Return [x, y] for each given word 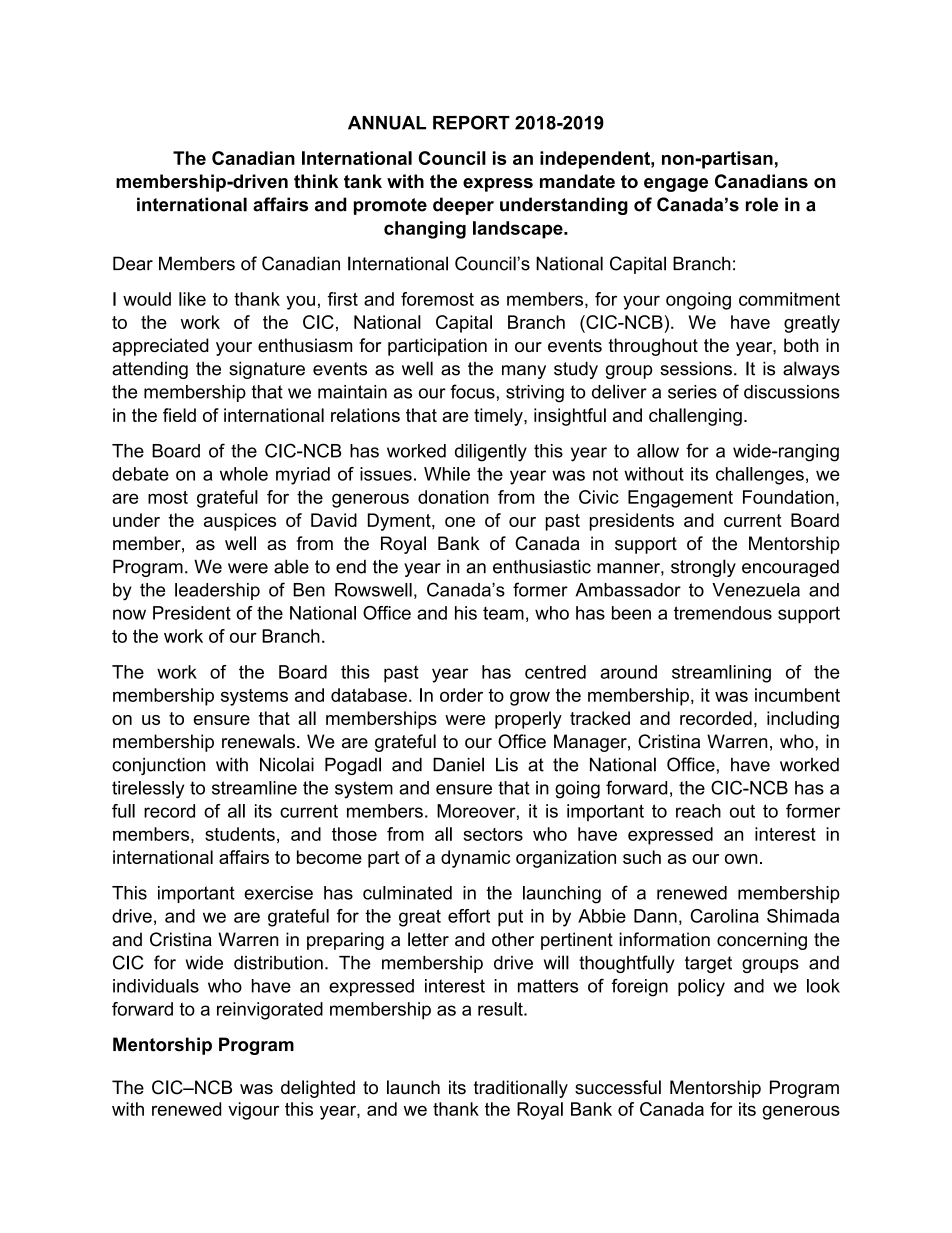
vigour [253, 1111]
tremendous [723, 613]
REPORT [471, 122]
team [503, 613]
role [762, 204]
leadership [217, 591]
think [316, 181]
